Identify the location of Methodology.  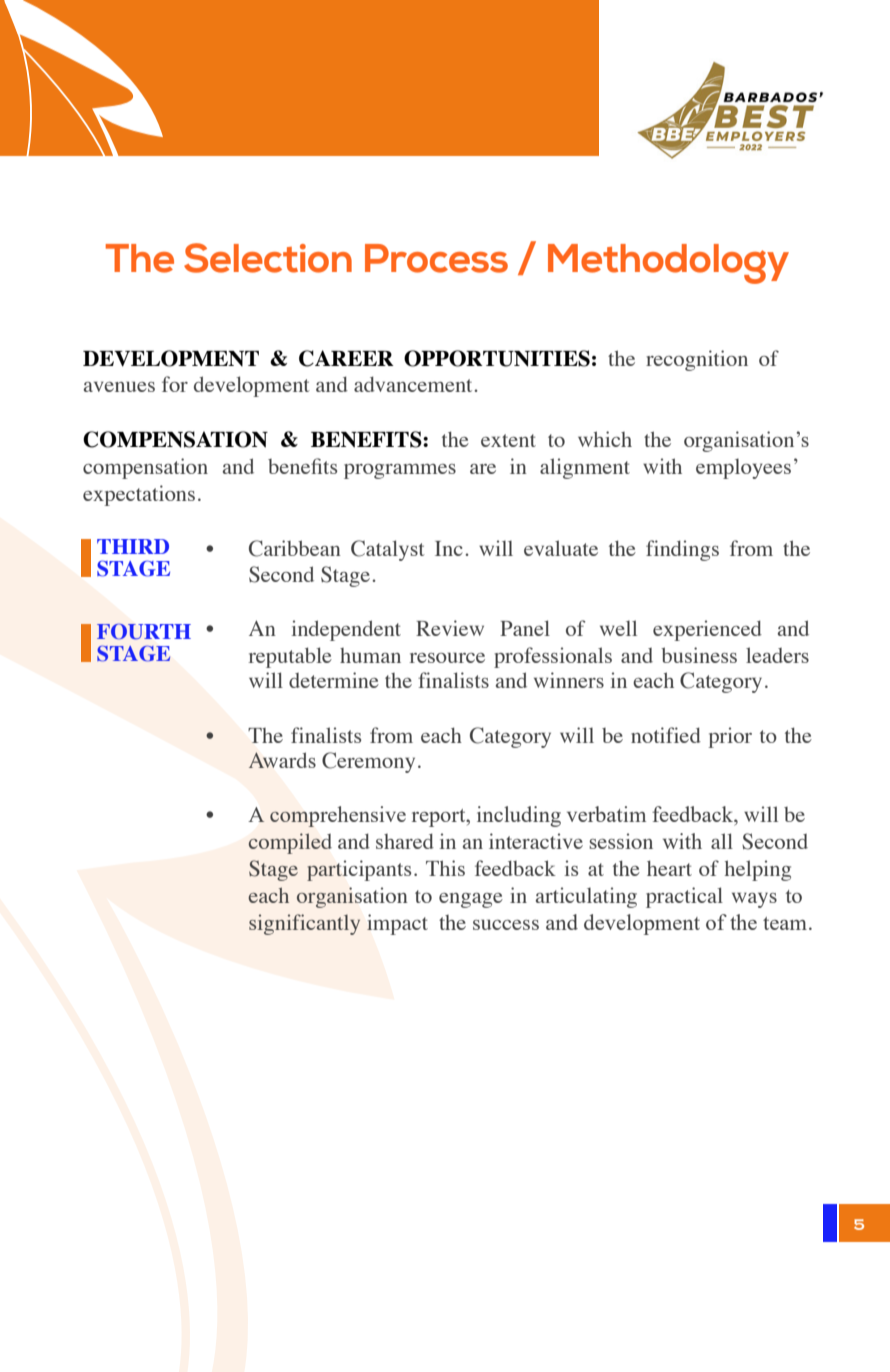
(668, 264).
